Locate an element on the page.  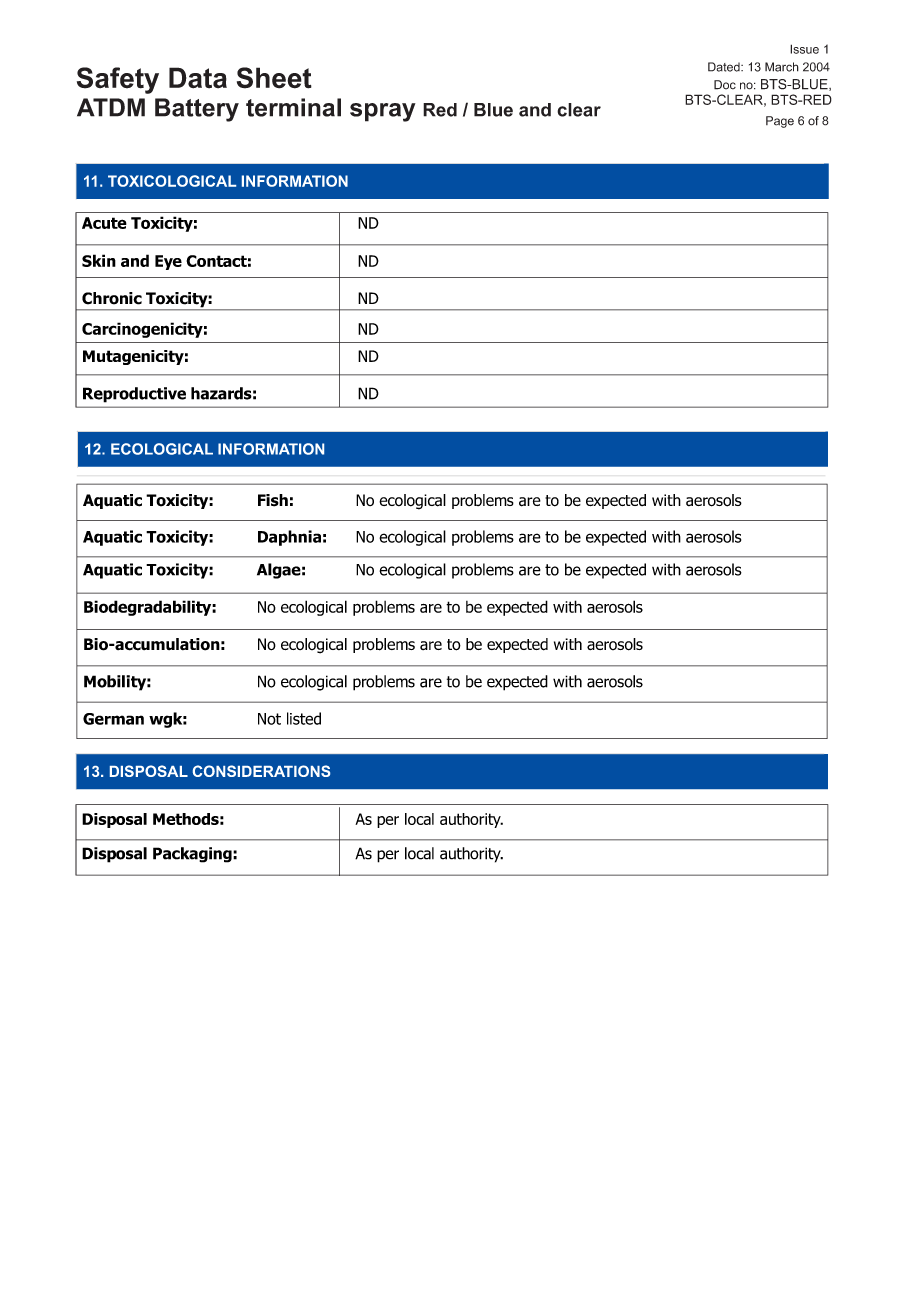
Dated is located at coordinates (725, 67).
